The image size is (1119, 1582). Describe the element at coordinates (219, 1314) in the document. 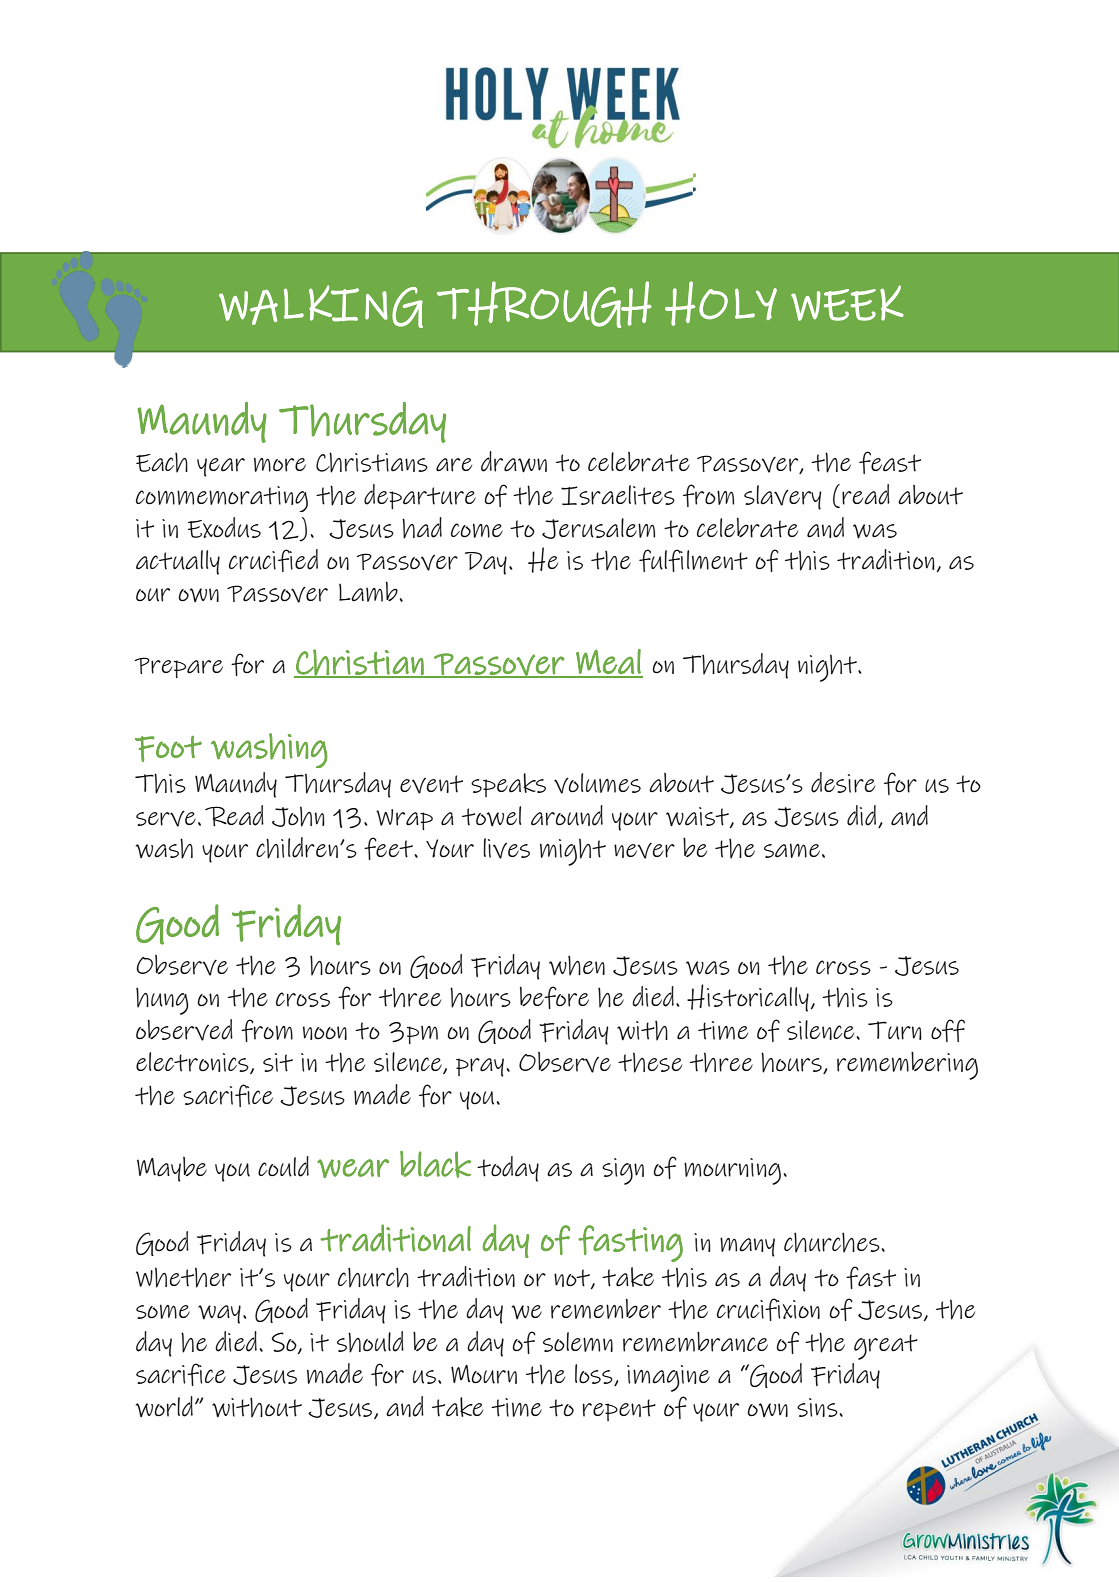

I see `way` at that location.
